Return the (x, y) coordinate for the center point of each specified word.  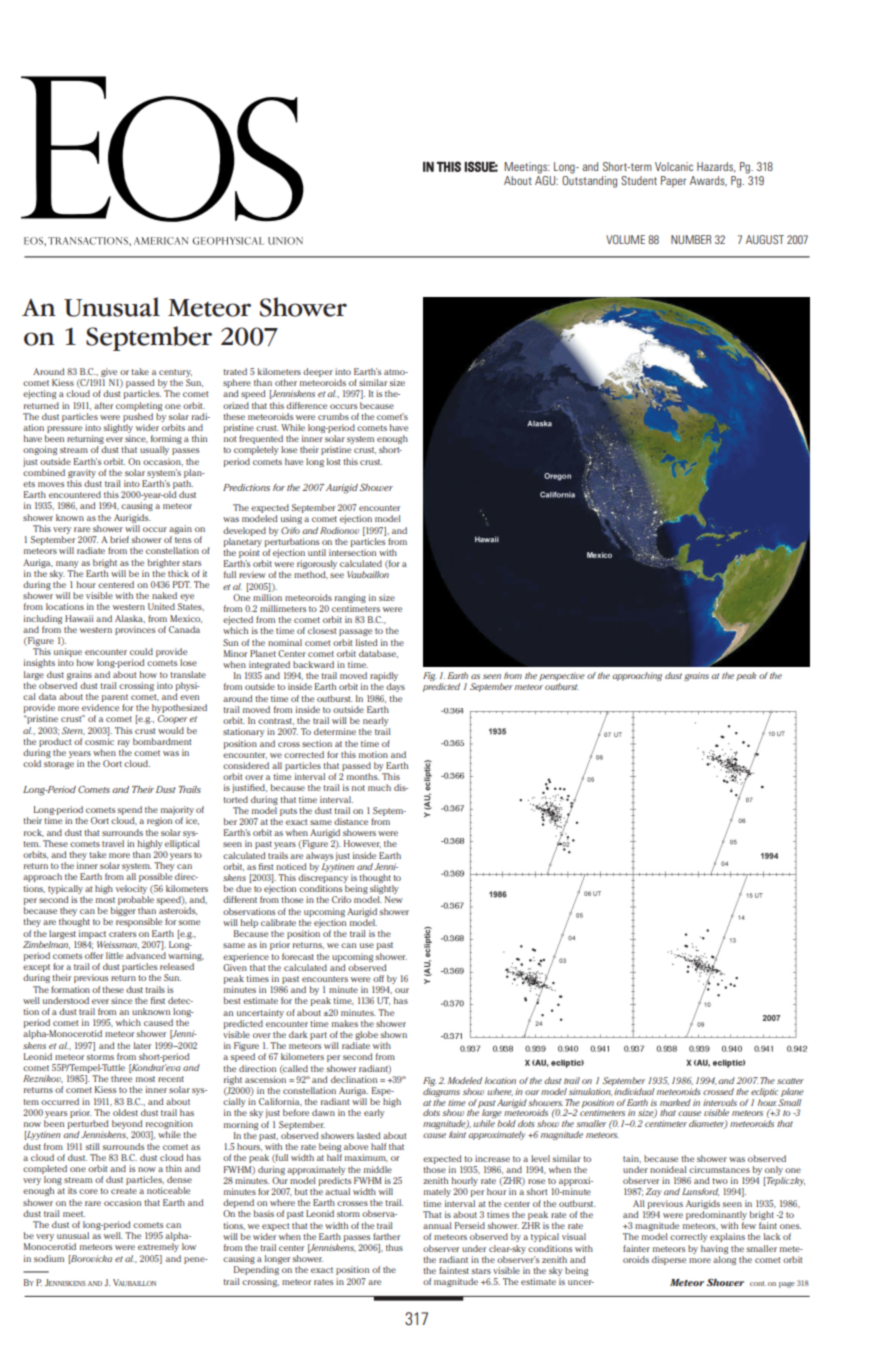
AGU (546, 180)
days (395, 687)
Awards (708, 181)
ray (124, 743)
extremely (158, 1247)
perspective (562, 678)
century (175, 374)
